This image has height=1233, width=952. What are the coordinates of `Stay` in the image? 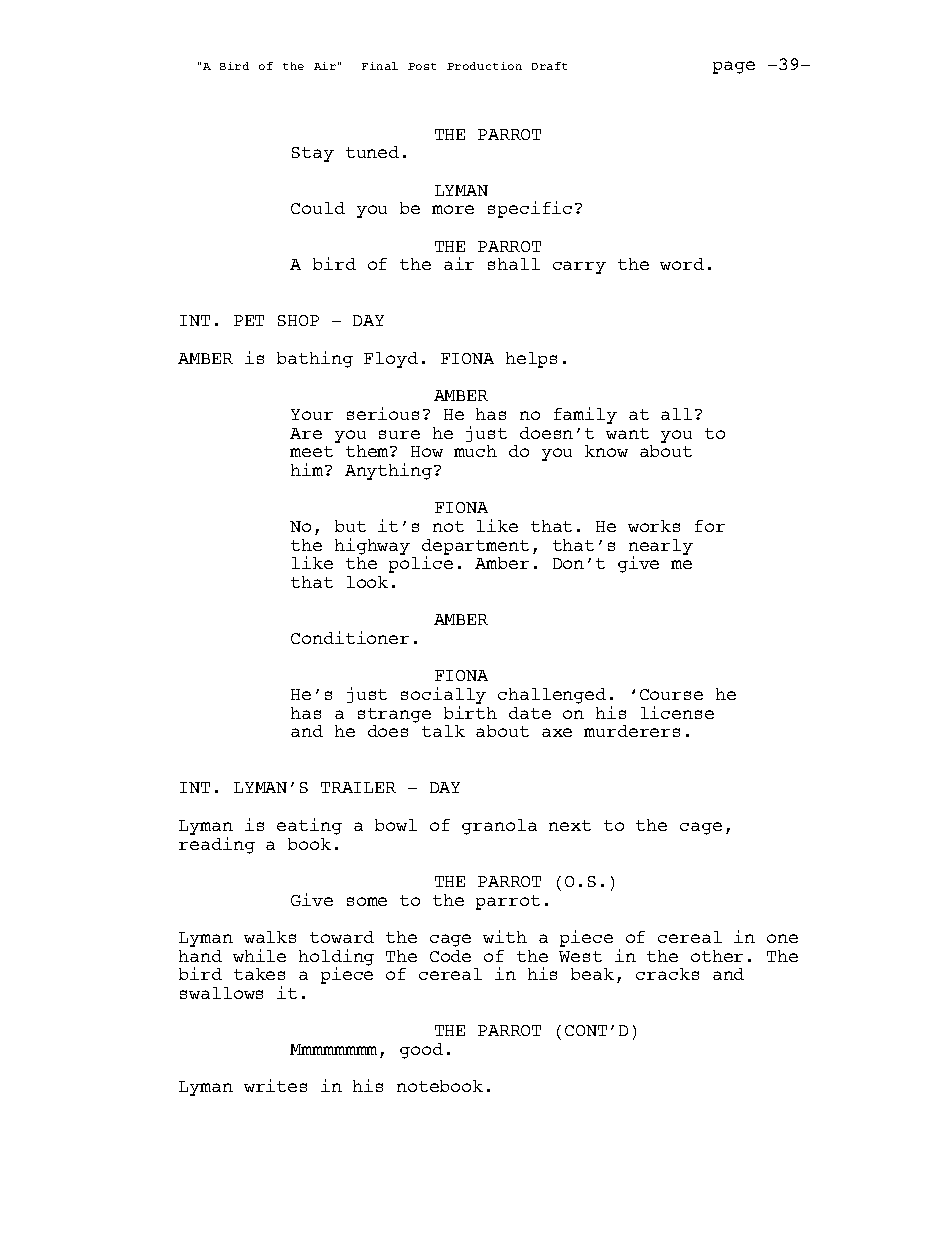 It's located at (313, 154).
